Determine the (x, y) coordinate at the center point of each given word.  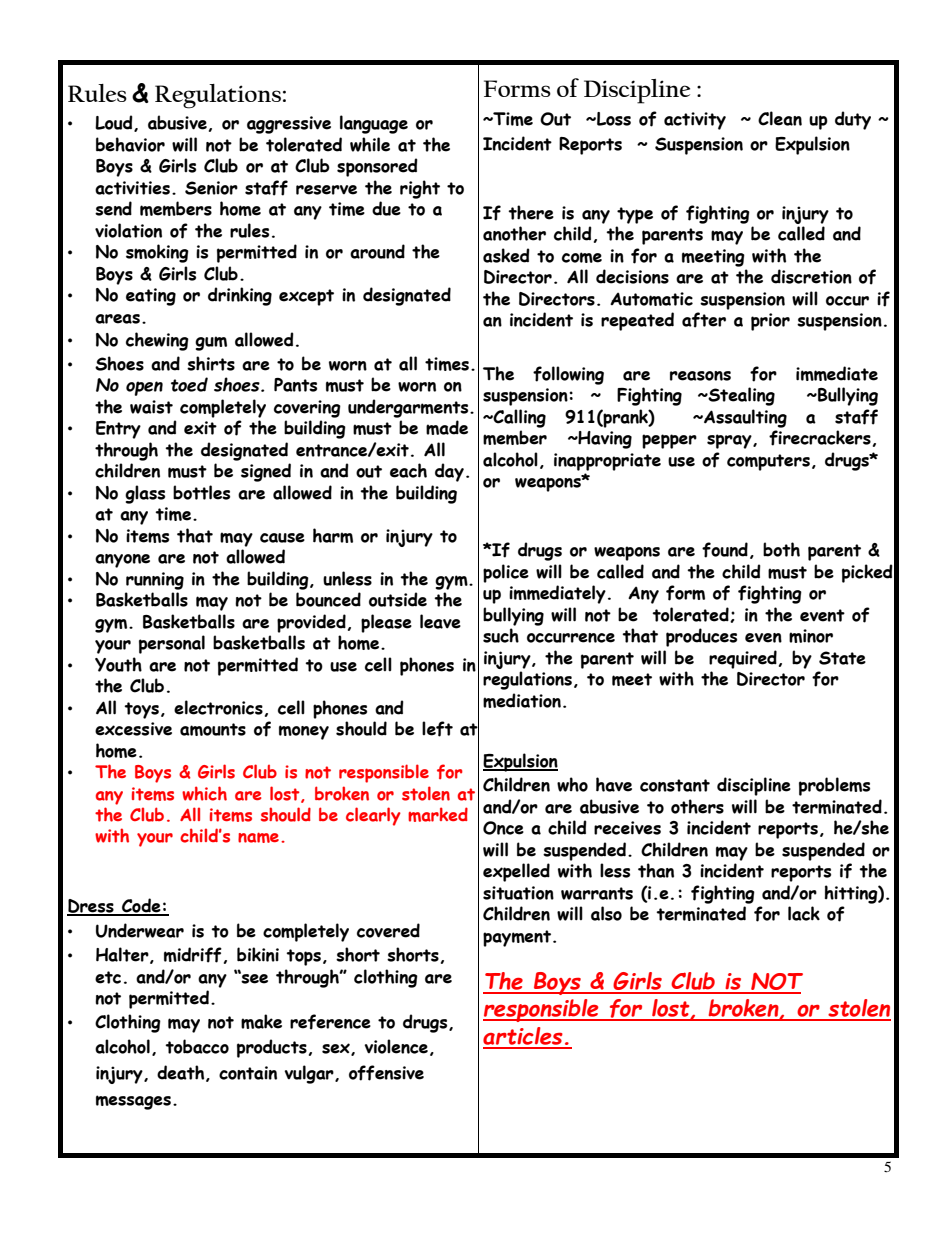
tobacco (197, 1046)
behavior (130, 144)
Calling (519, 418)
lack (804, 913)
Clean (780, 118)
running (155, 581)
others (697, 806)
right (420, 189)
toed (189, 384)
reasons (700, 376)
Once (503, 828)
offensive (386, 1073)
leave (440, 621)
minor (811, 636)
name (258, 837)
